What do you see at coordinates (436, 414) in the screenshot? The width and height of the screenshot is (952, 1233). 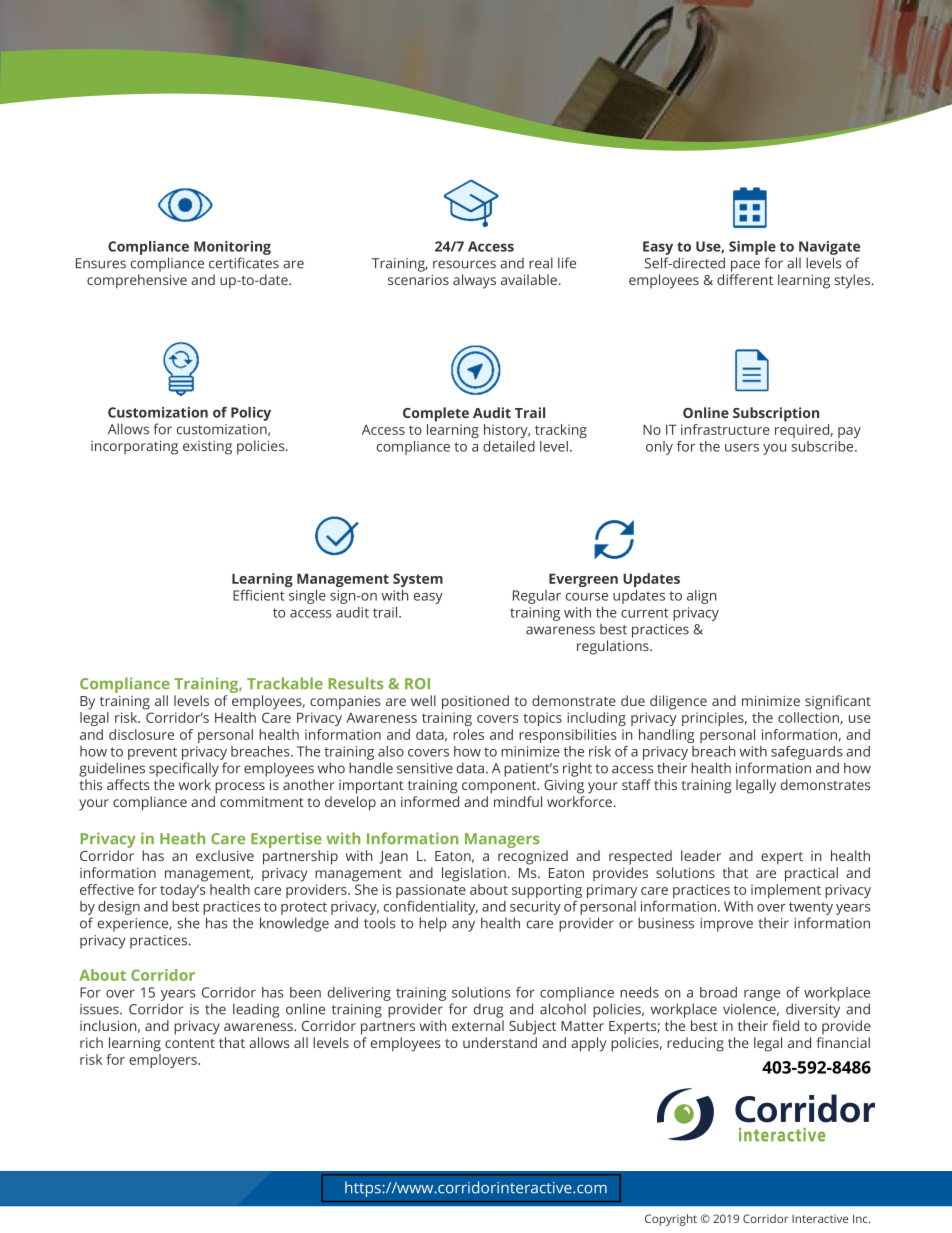 I see `Complete` at bounding box center [436, 414].
